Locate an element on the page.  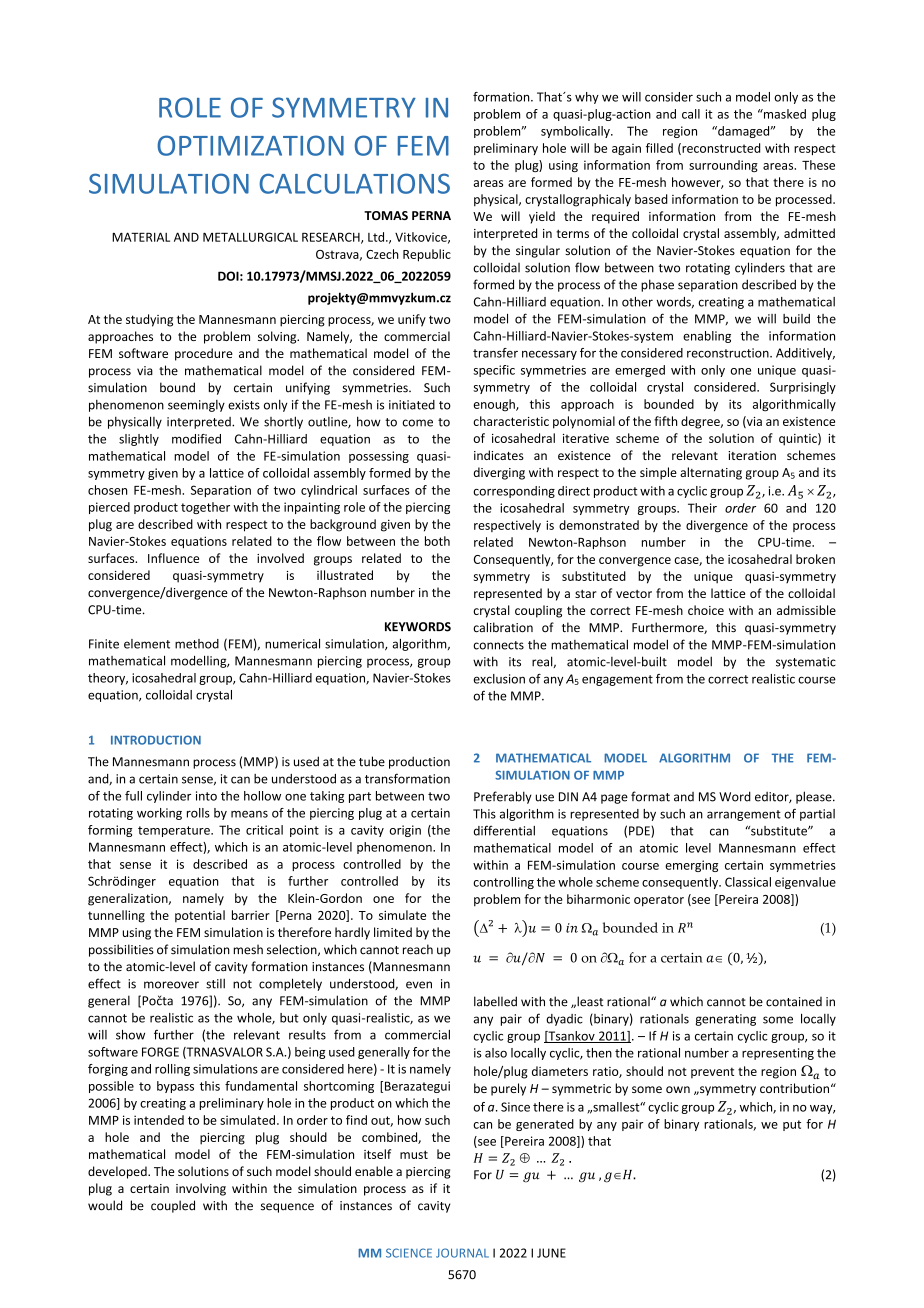
alternating is located at coordinates (711, 473).
